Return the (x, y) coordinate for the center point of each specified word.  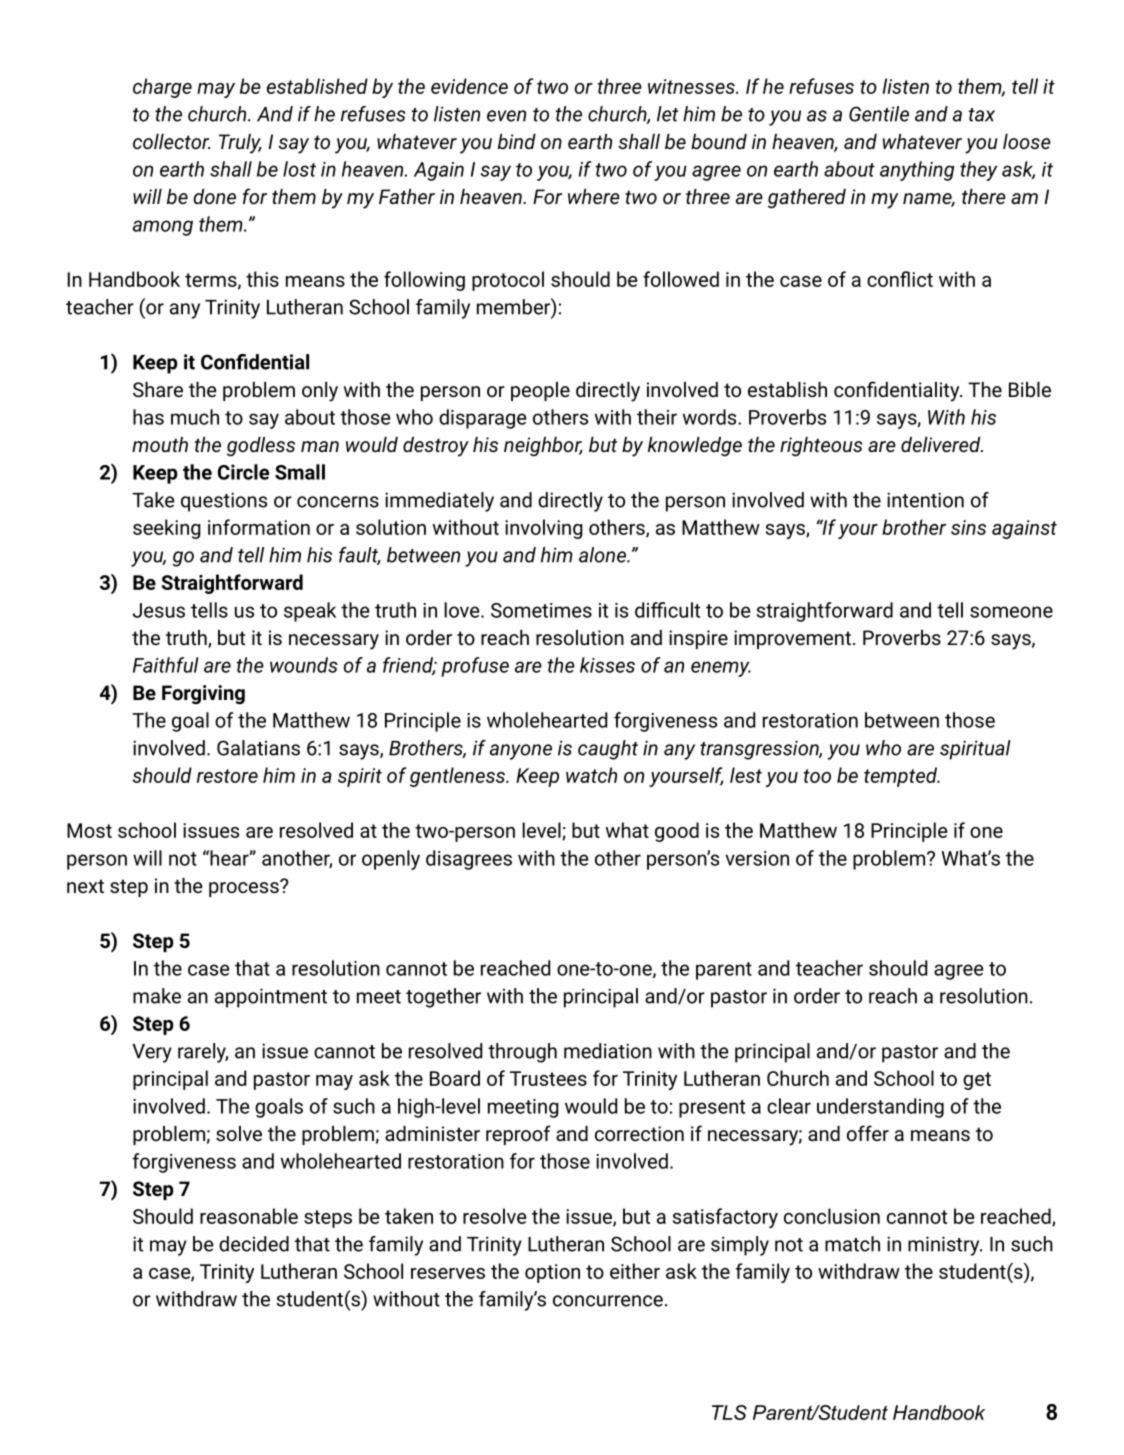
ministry (945, 1246)
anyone (521, 752)
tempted (901, 777)
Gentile (879, 114)
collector (171, 141)
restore (227, 776)
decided (254, 1244)
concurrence (608, 1301)
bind (517, 141)
